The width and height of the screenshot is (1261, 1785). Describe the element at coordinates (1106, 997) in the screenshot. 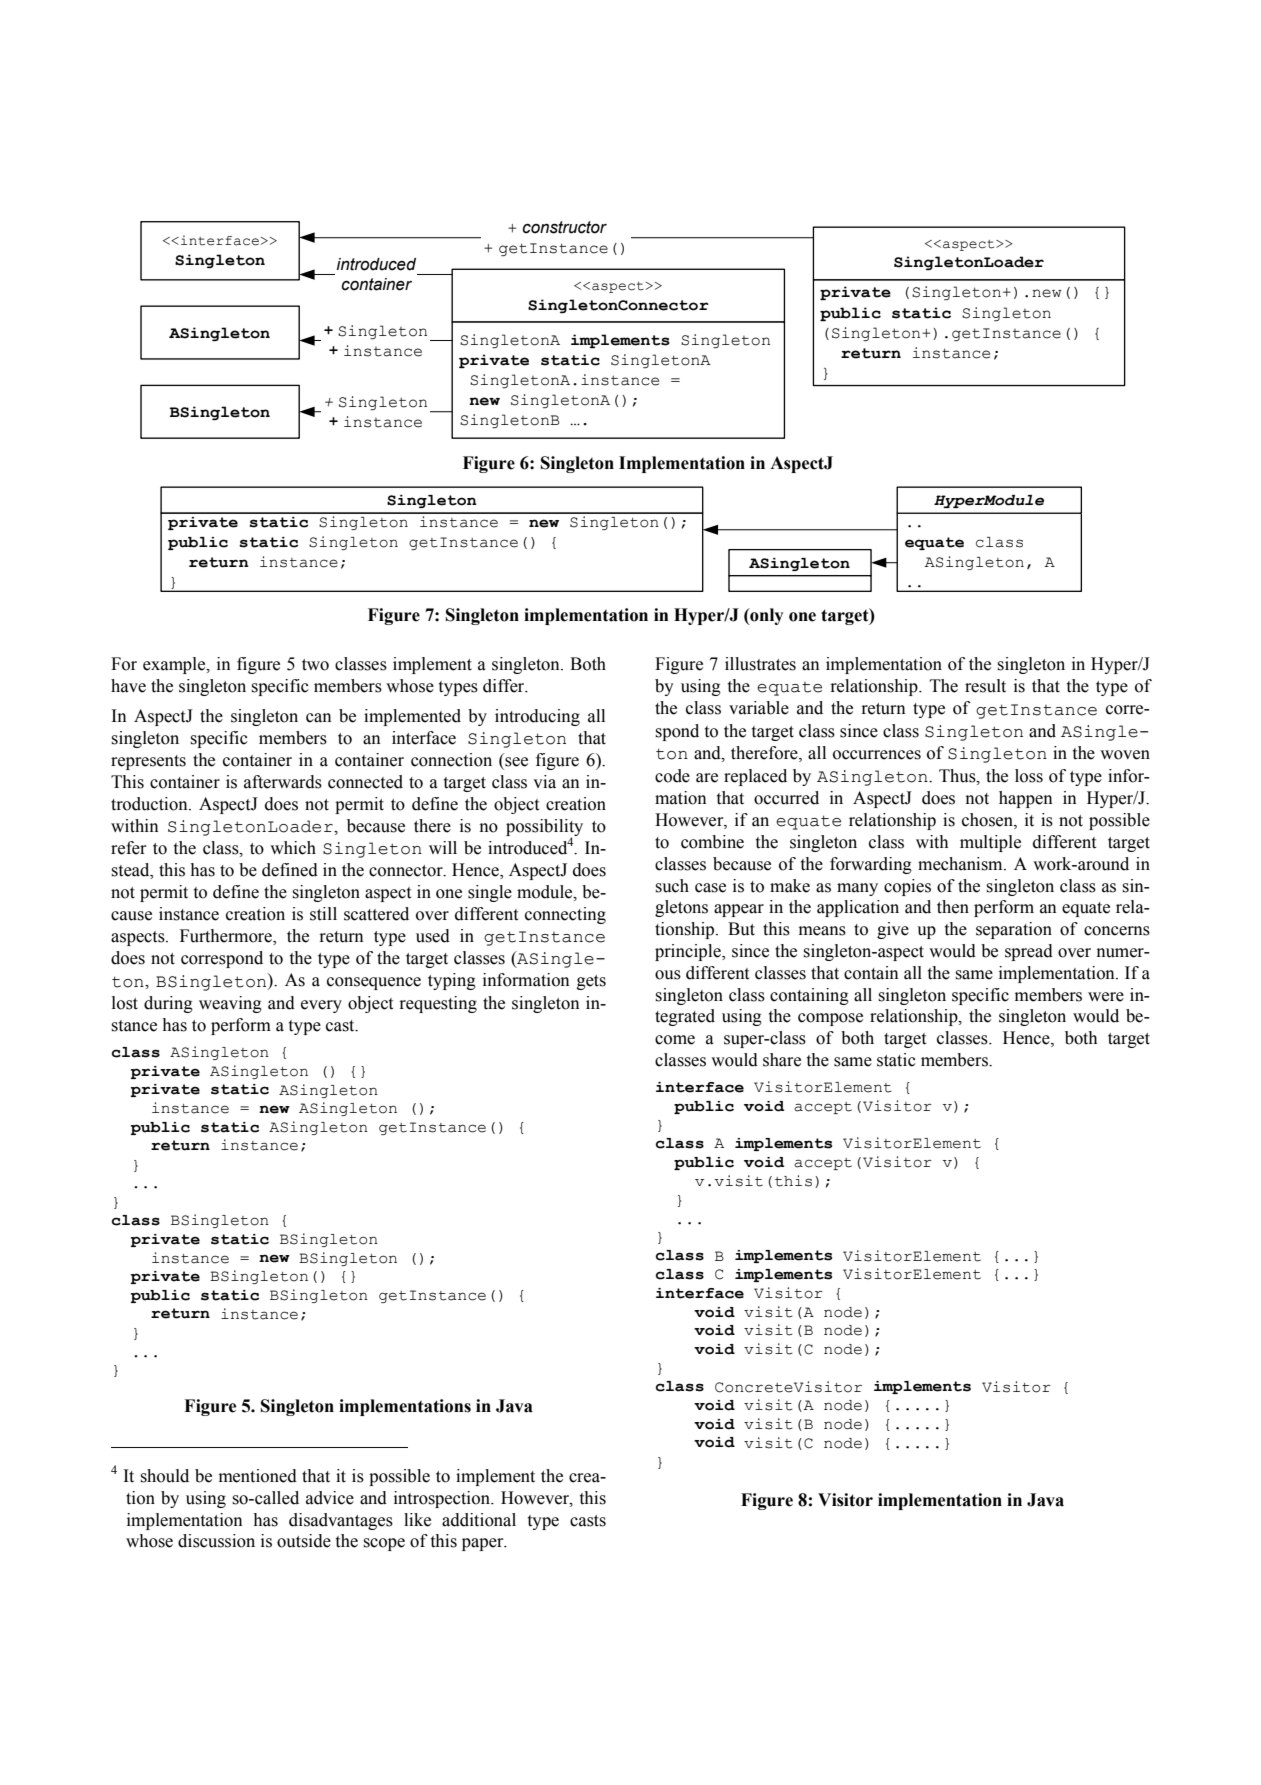

I see `were` at that location.
